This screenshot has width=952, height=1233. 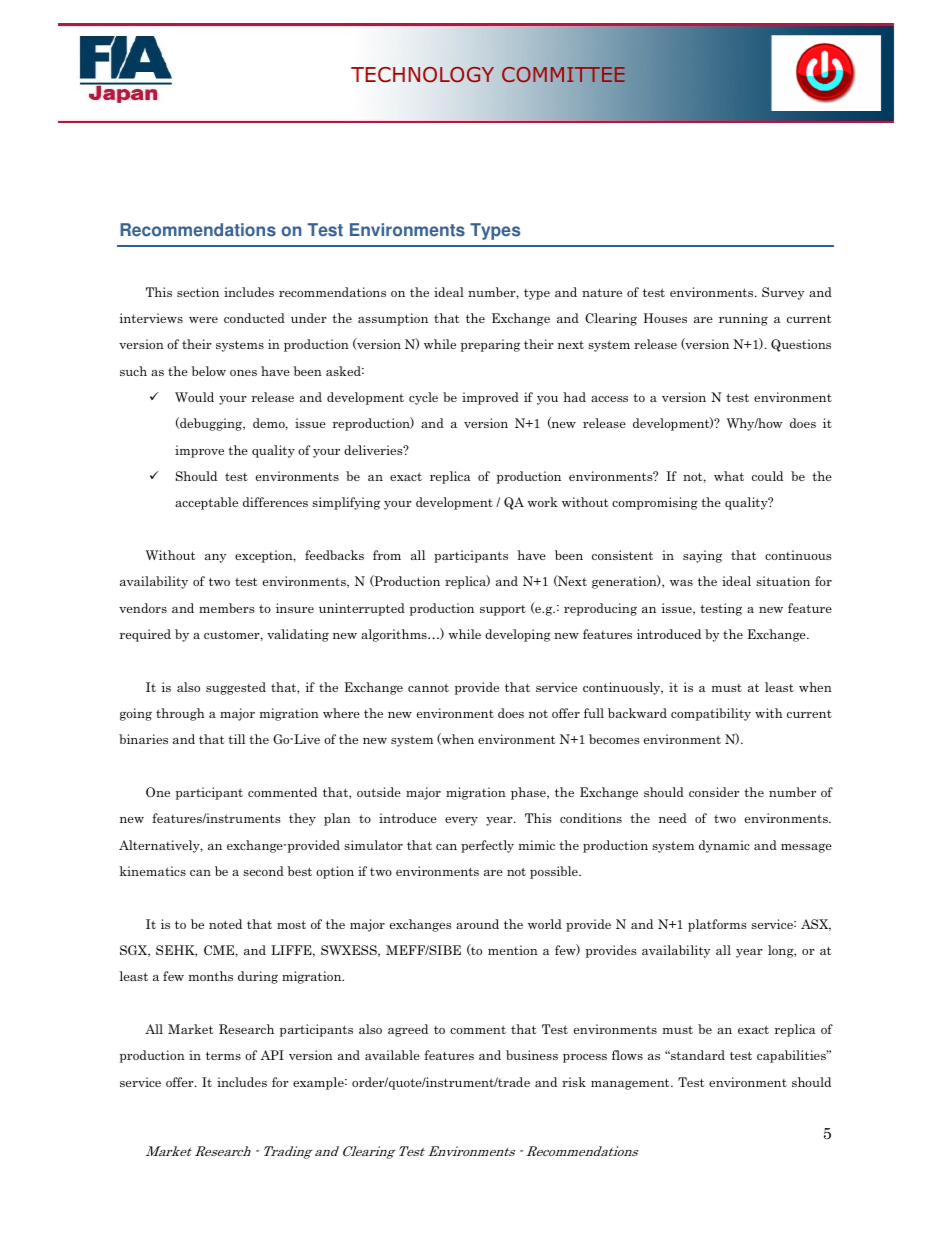 I want to click on COMMITTEE, so click(x=563, y=74).
